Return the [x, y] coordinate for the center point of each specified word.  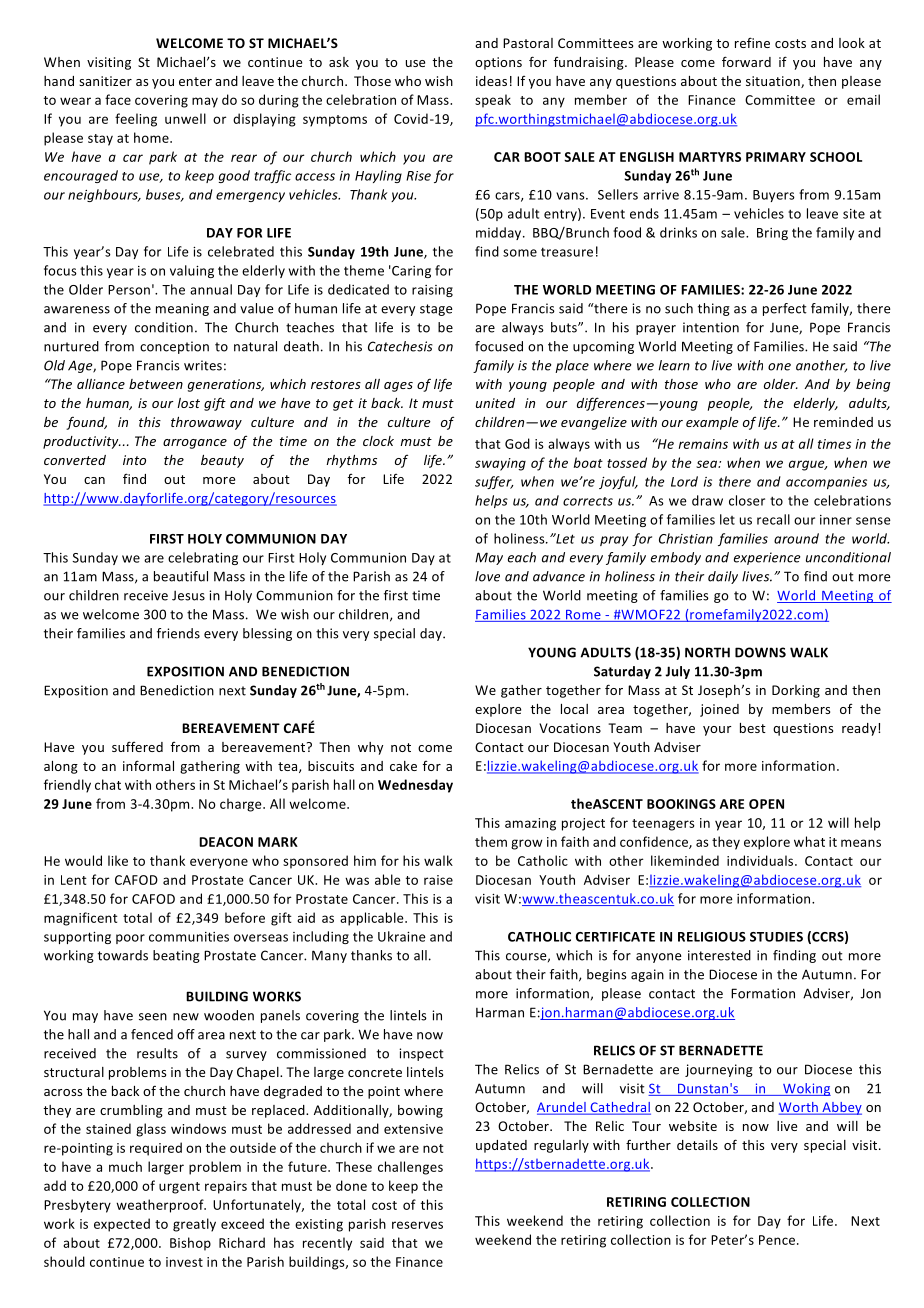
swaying [500, 464]
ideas [491, 81]
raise [438, 880]
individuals [761, 860]
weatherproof [161, 1206]
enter [195, 81]
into [134, 460]
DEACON [226, 842]
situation [774, 82]
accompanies [826, 483]
